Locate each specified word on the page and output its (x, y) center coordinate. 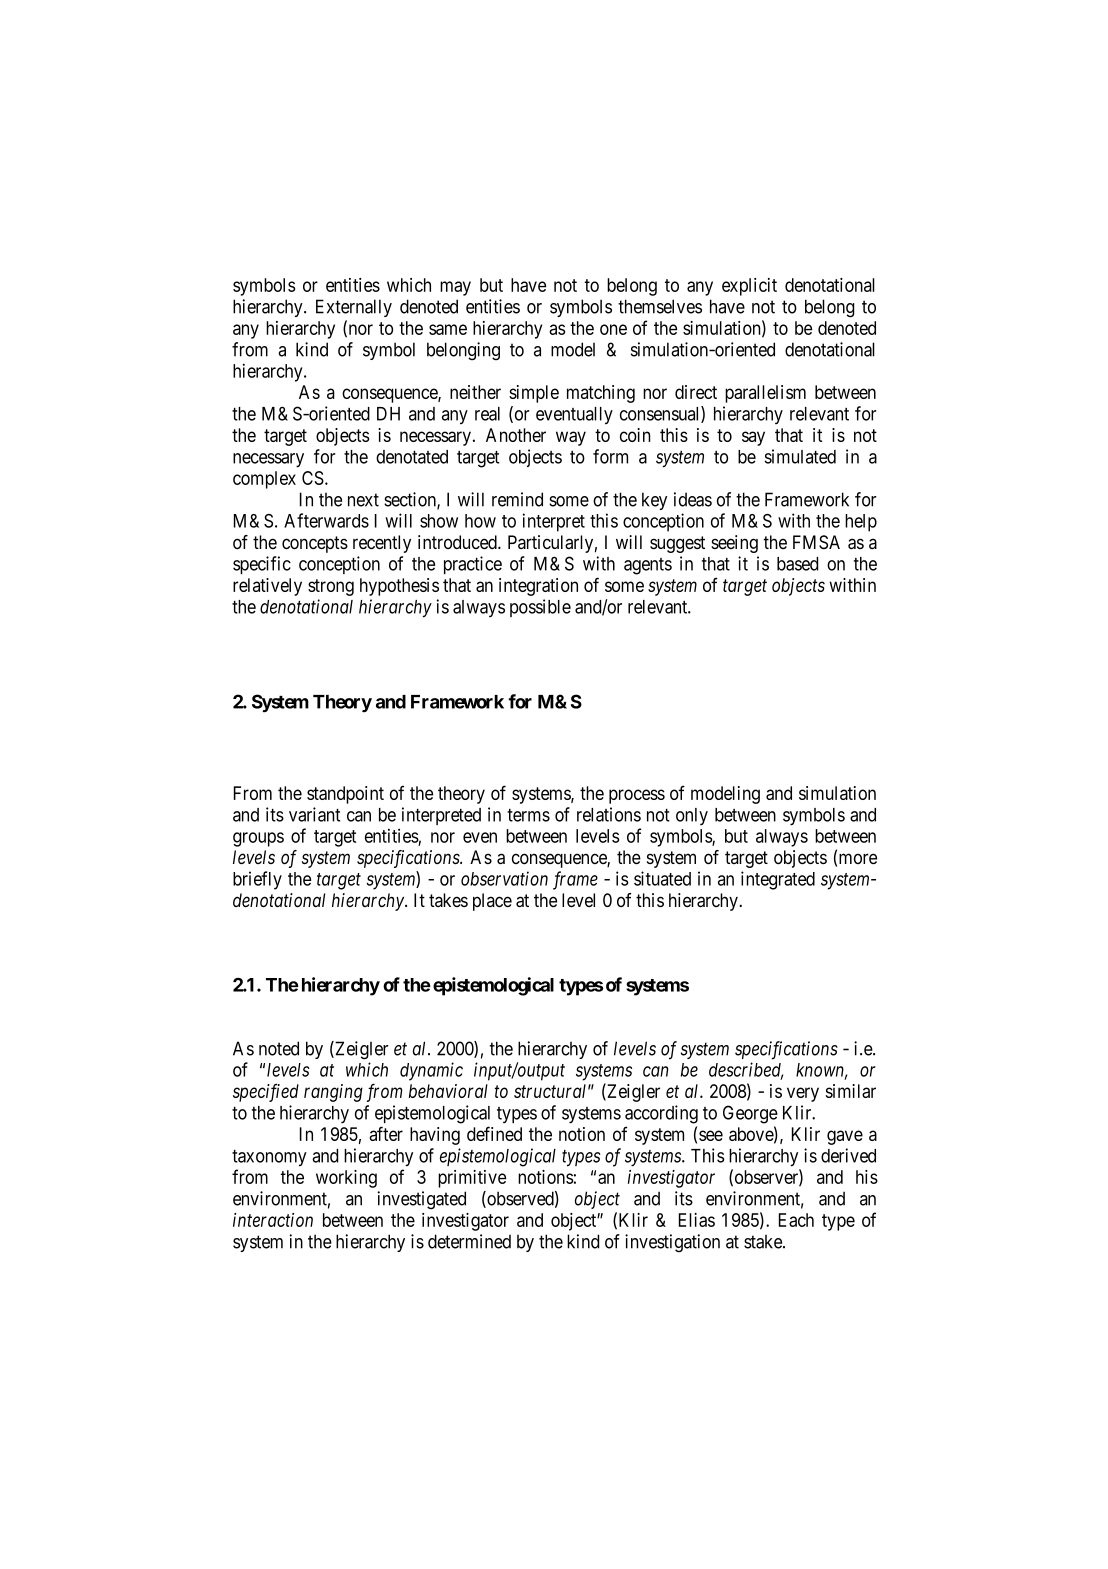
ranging (333, 1093)
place (492, 902)
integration (538, 587)
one (613, 329)
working (346, 1179)
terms (528, 815)
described (746, 1070)
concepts (315, 544)
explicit (749, 287)
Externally (354, 308)
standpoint (345, 795)
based (797, 564)
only (692, 816)
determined (469, 1241)
